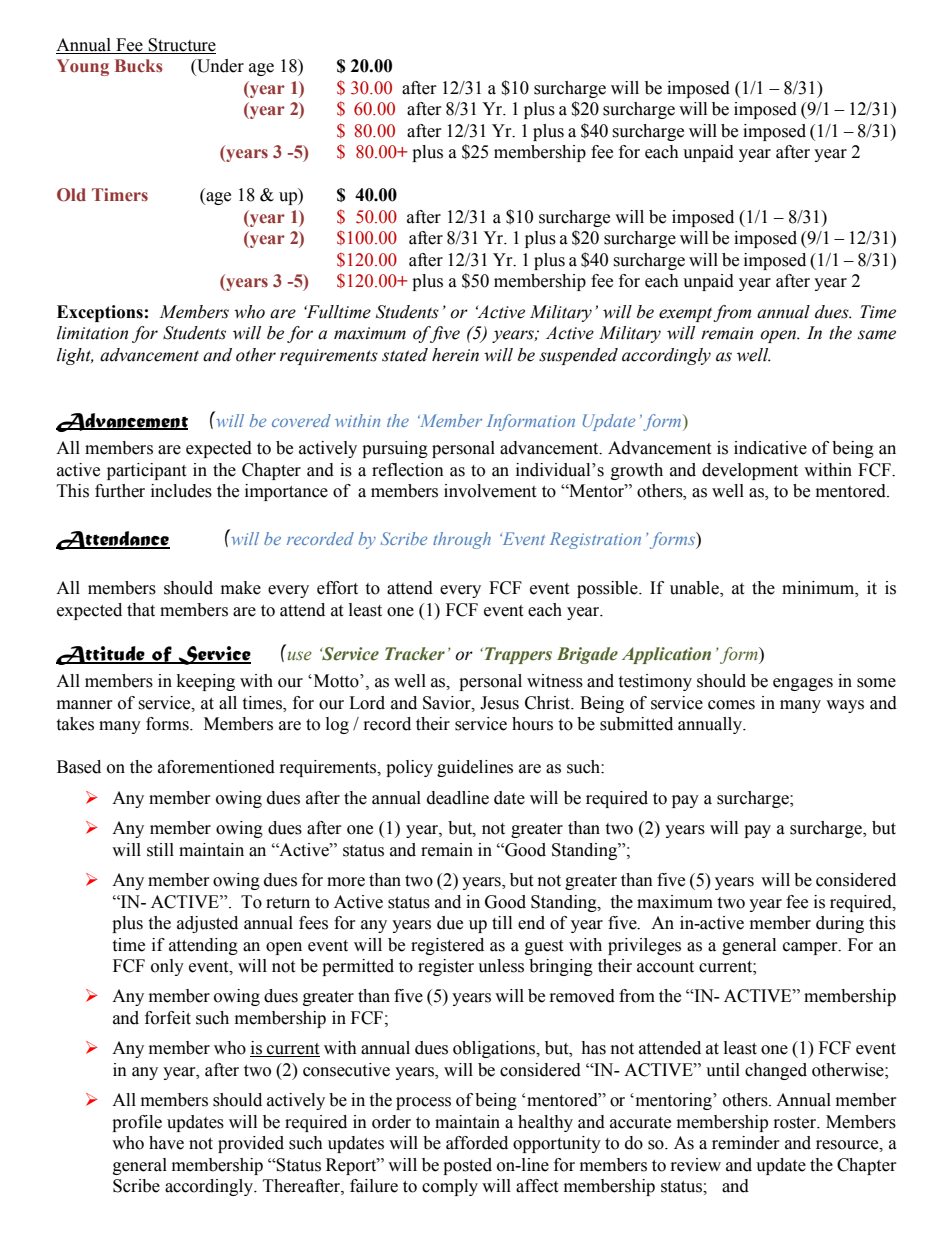  I want to click on Under, so click(219, 67).
